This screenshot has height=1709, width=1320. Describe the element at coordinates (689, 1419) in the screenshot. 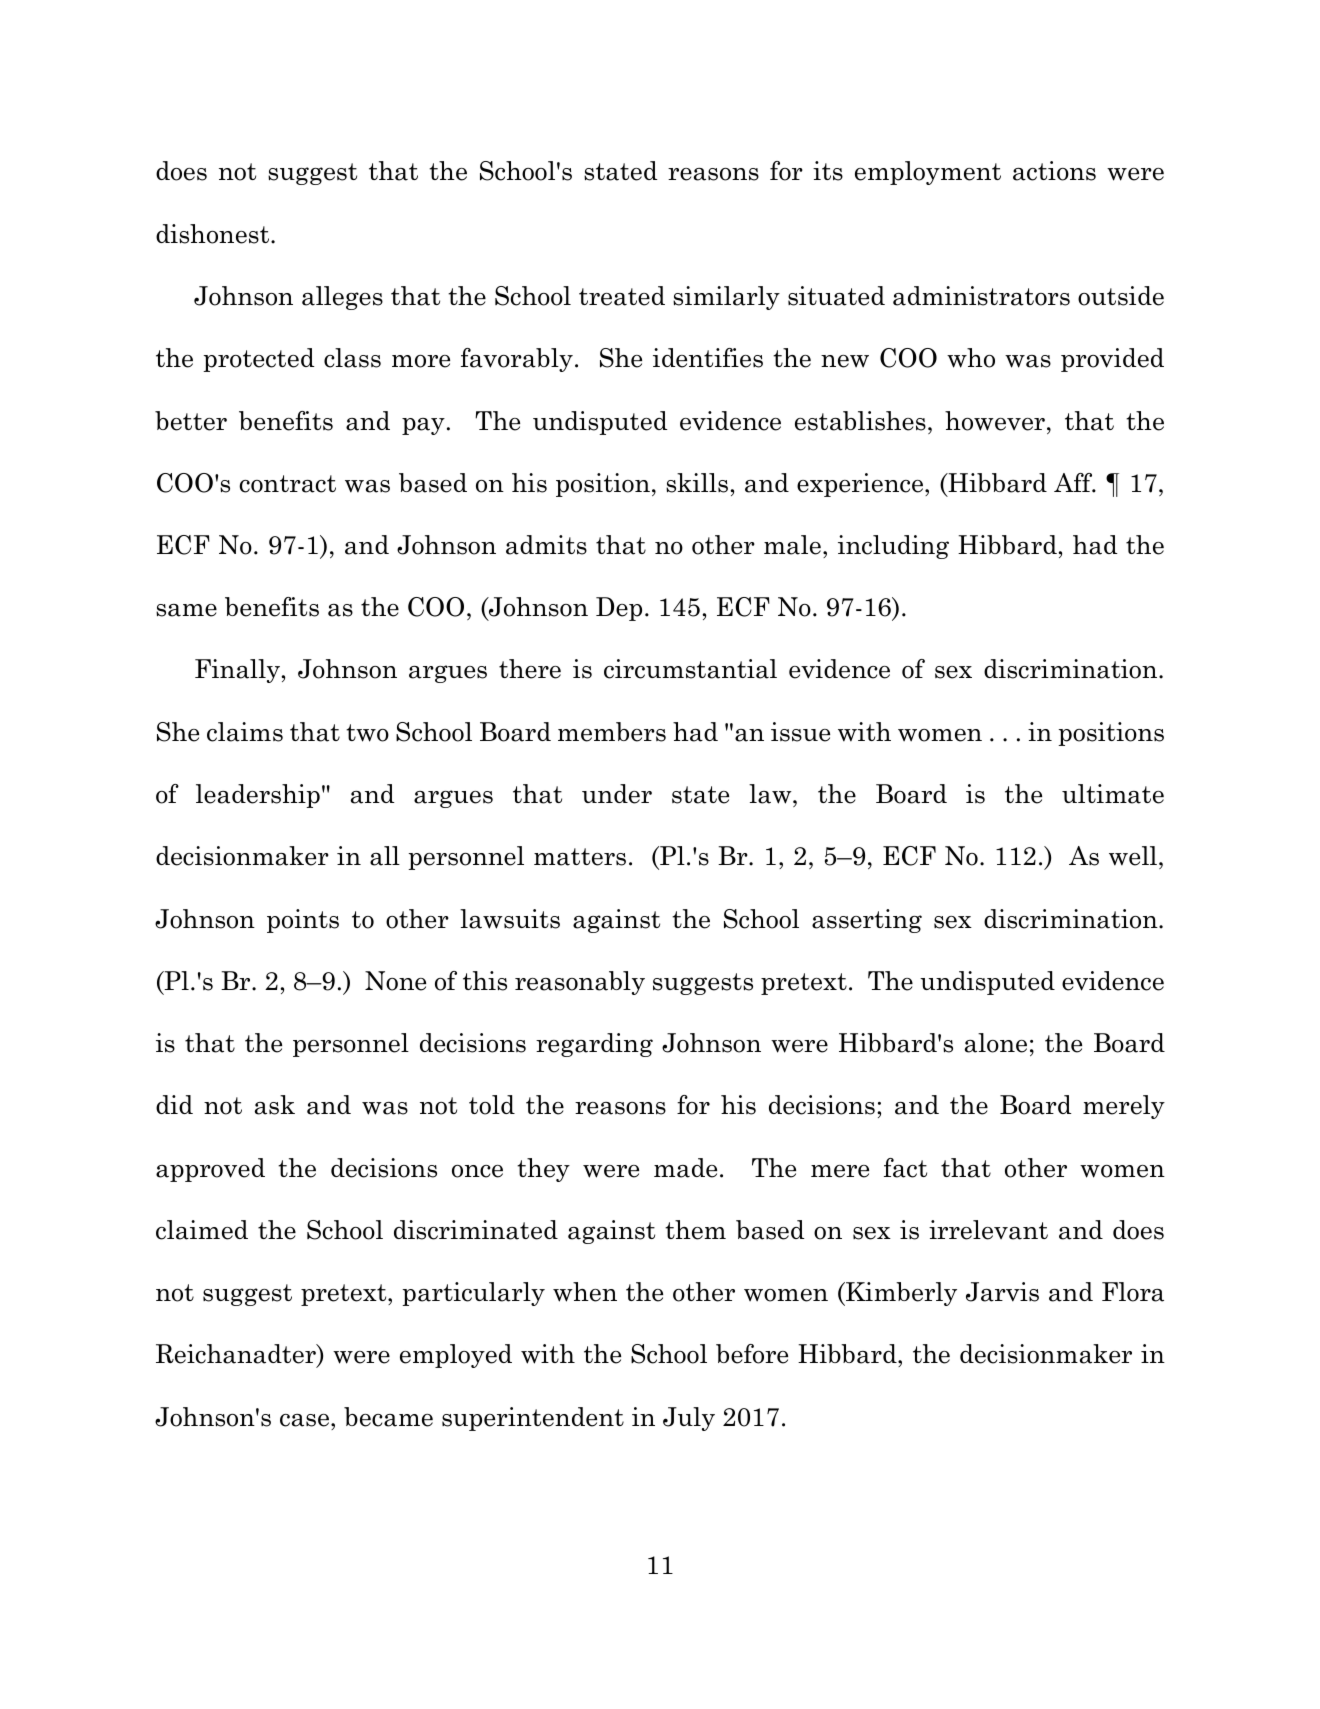

I see `July` at that location.
